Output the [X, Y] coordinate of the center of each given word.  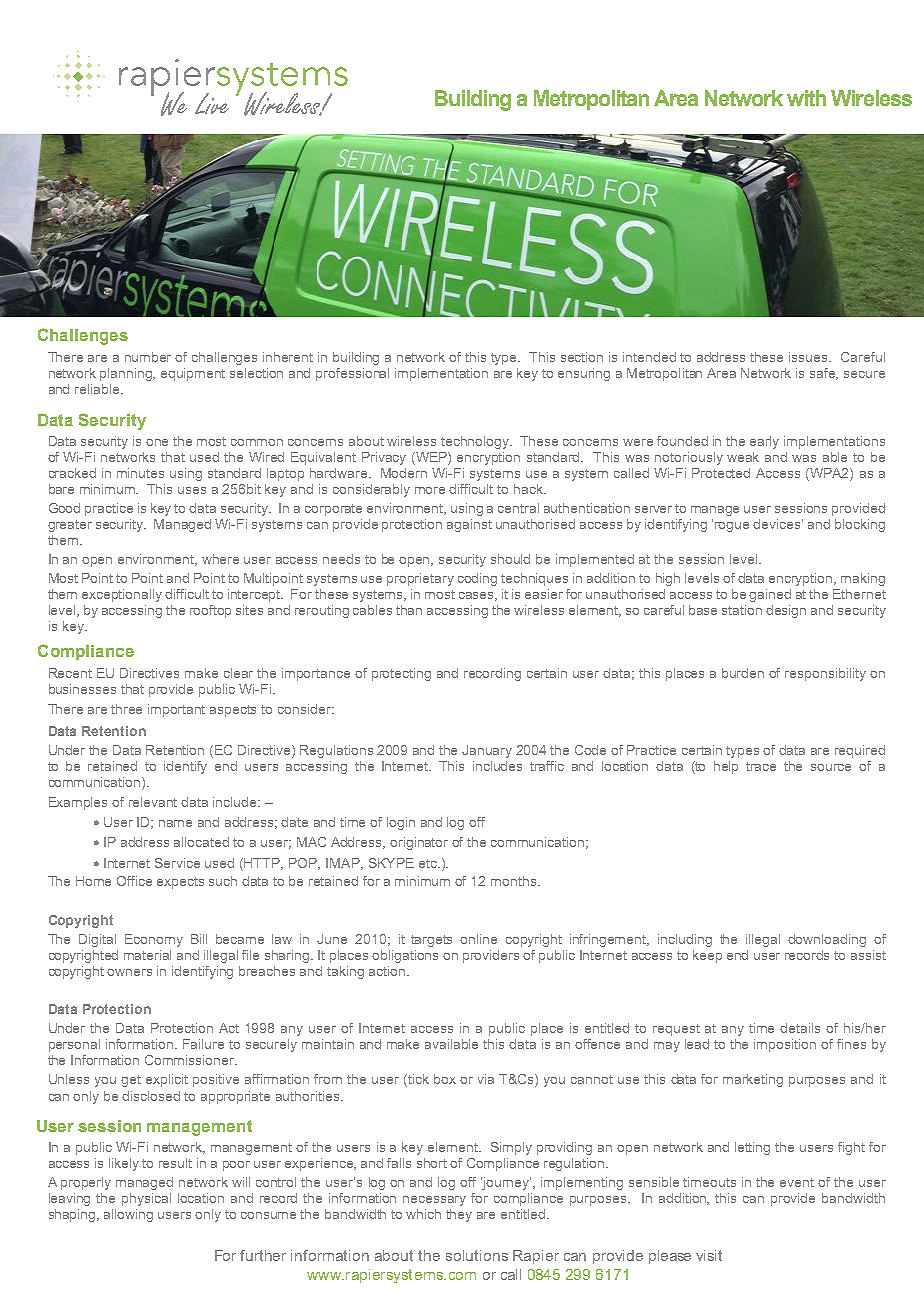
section [582, 357]
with [806, 98]
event [797, 1182]
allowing [128, 1215]
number [148, 357]
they [459, 1215]
